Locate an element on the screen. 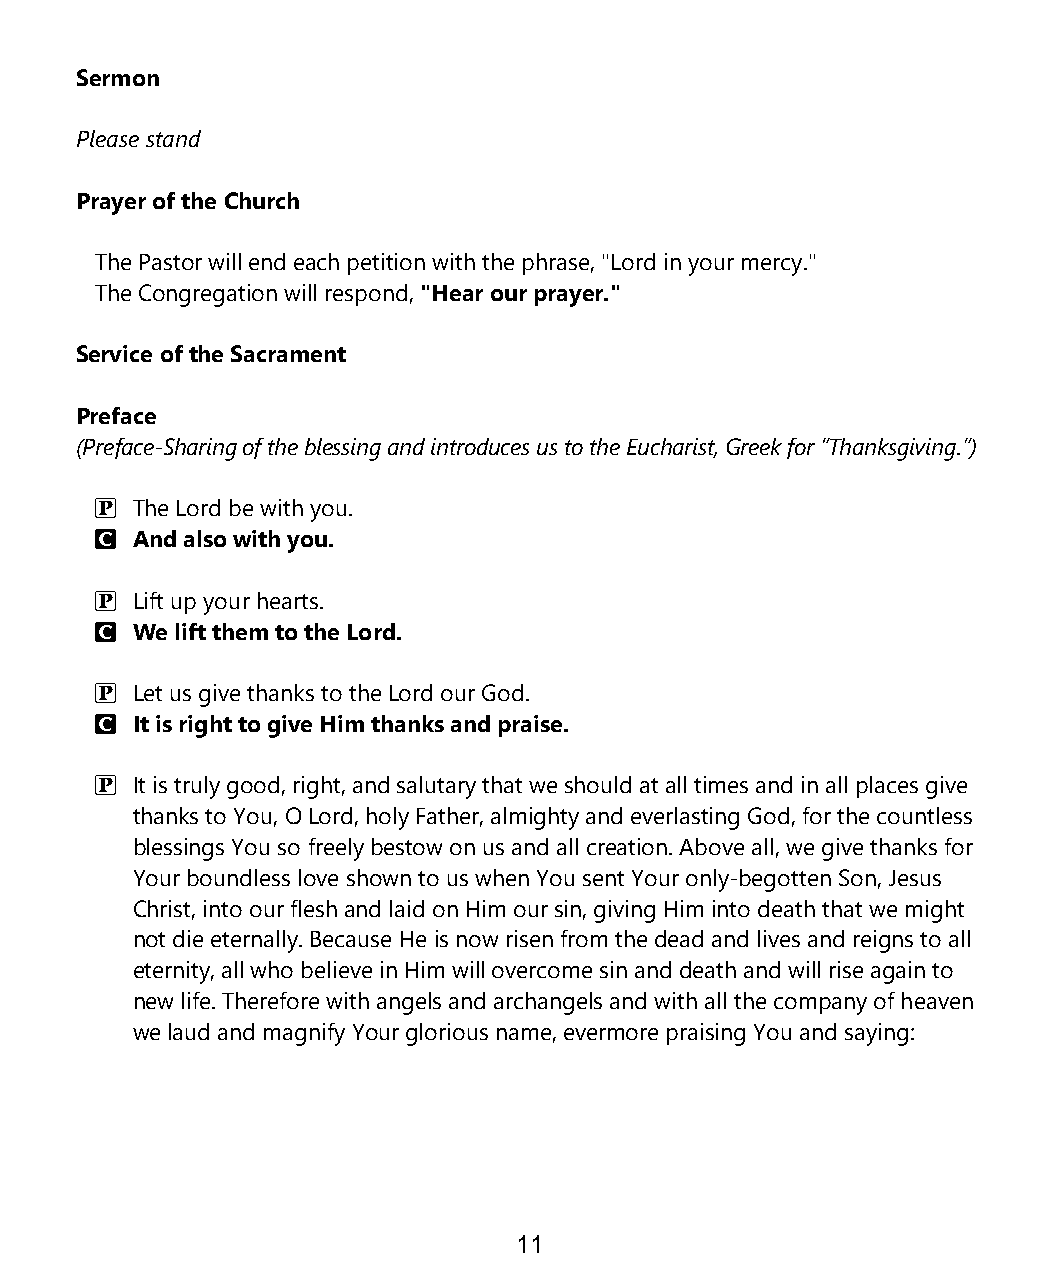 This screenshot has height=1287, width=1060. mercy is located at coordinates (773, 267).
